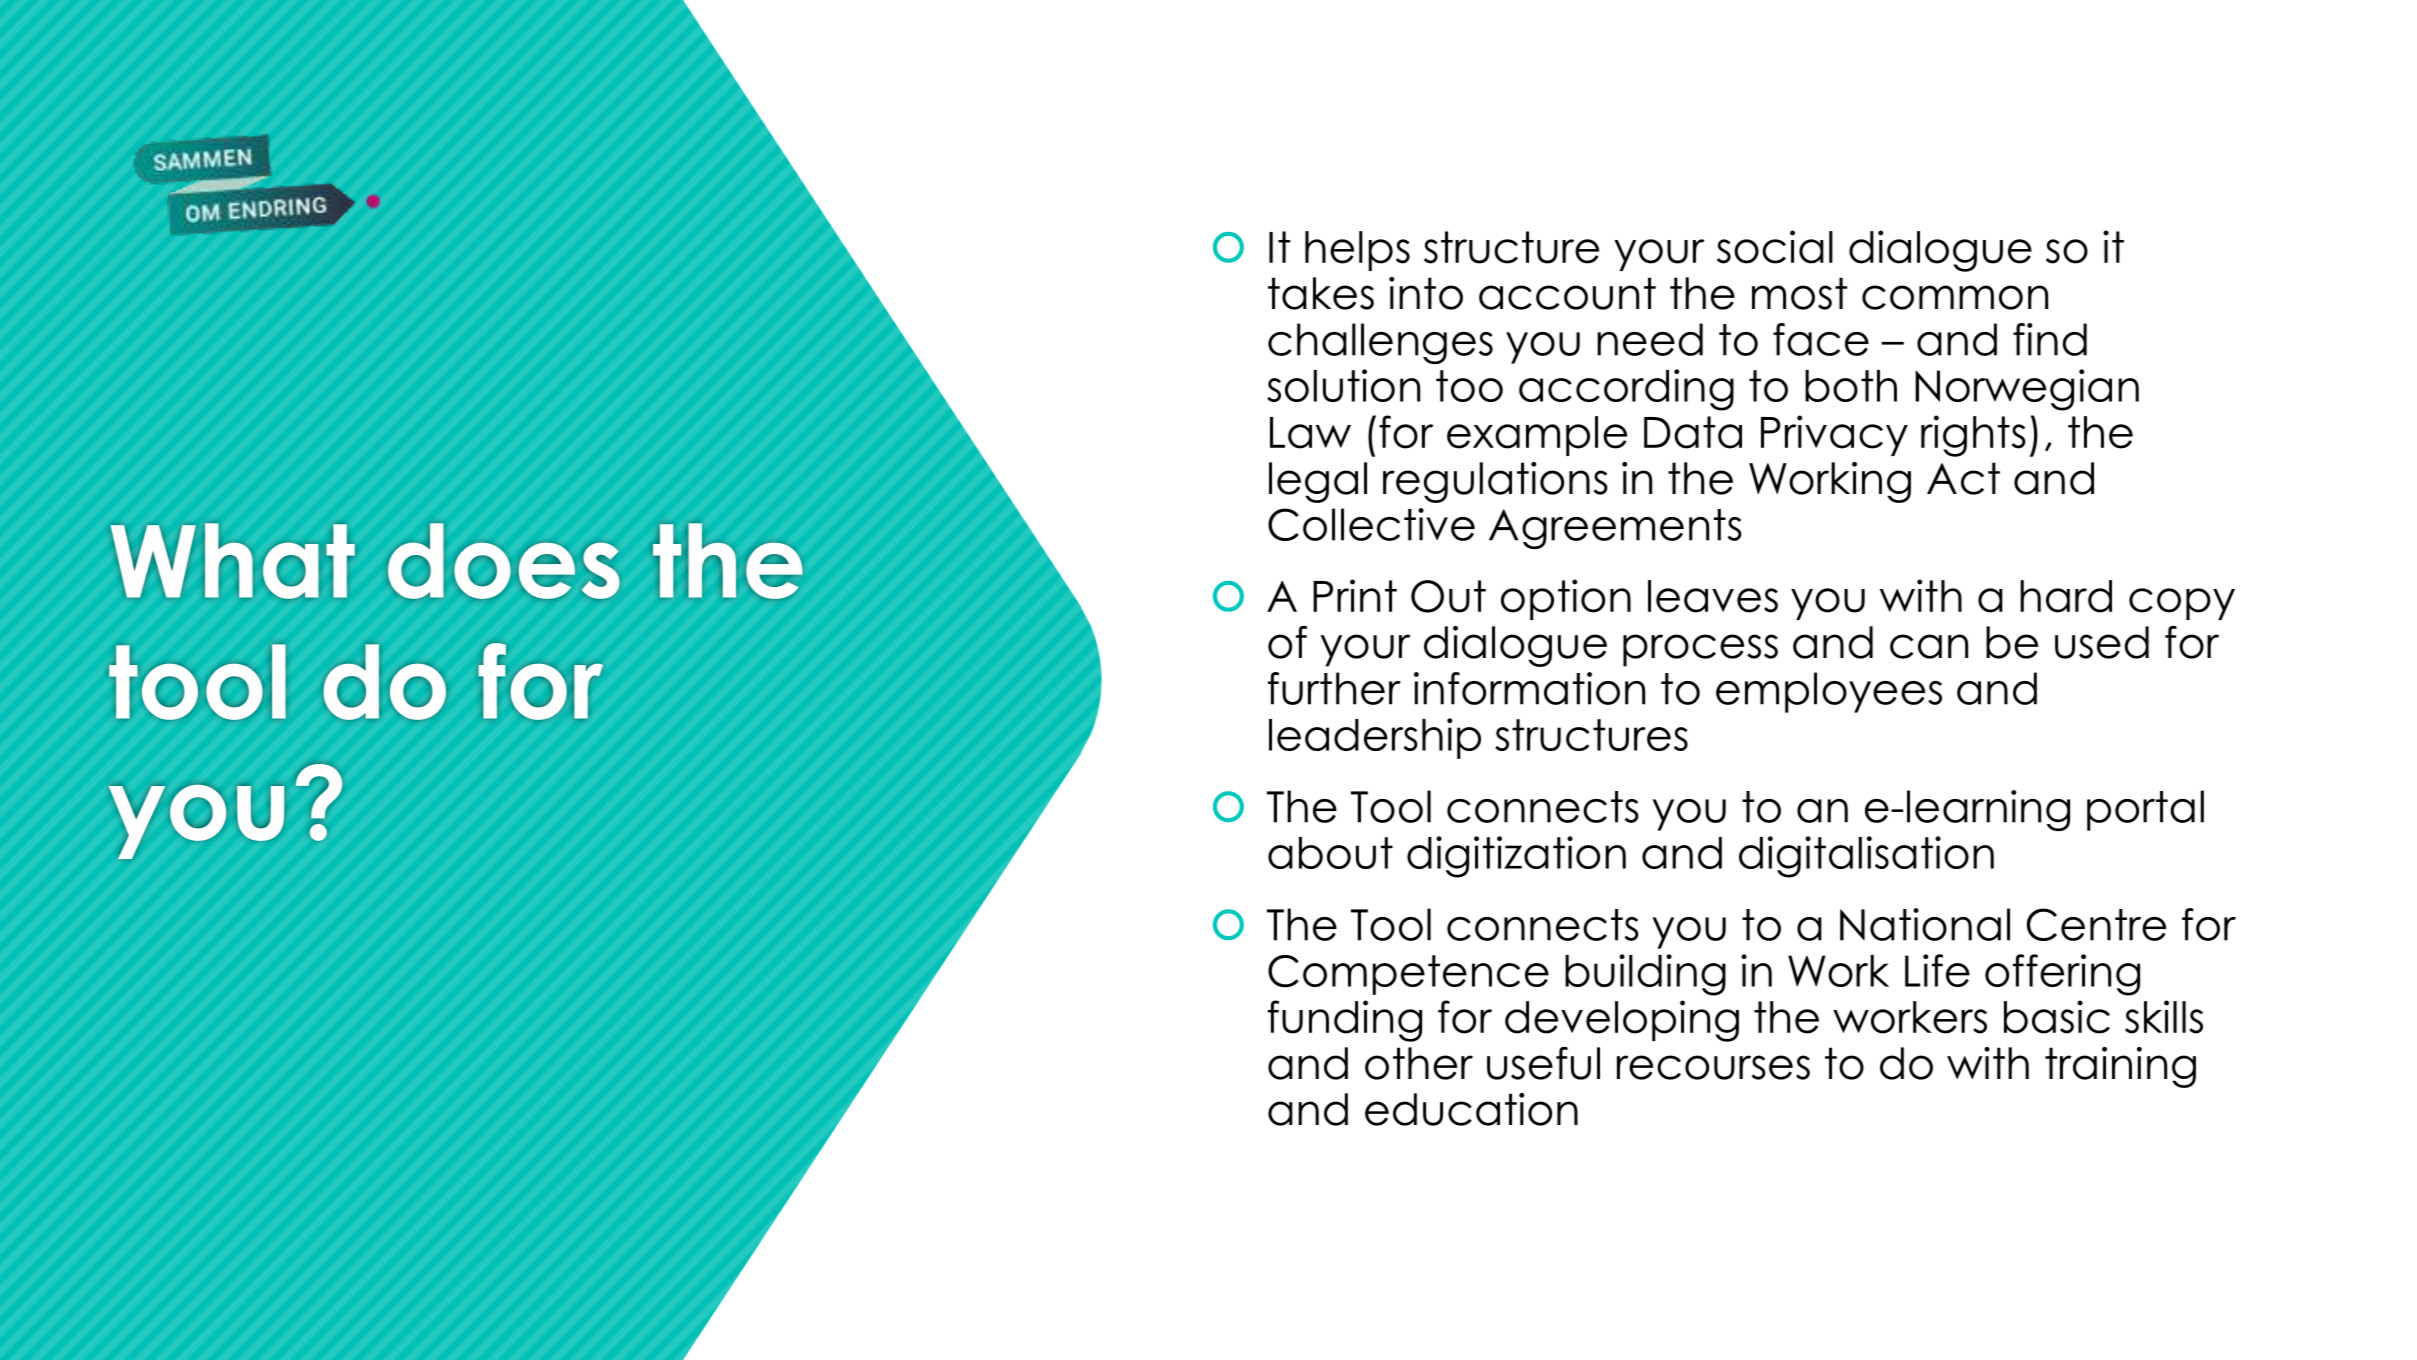 The width and height of the screenshot is (2417, 1360). I want to click on Collective, so click(1371, 524).
